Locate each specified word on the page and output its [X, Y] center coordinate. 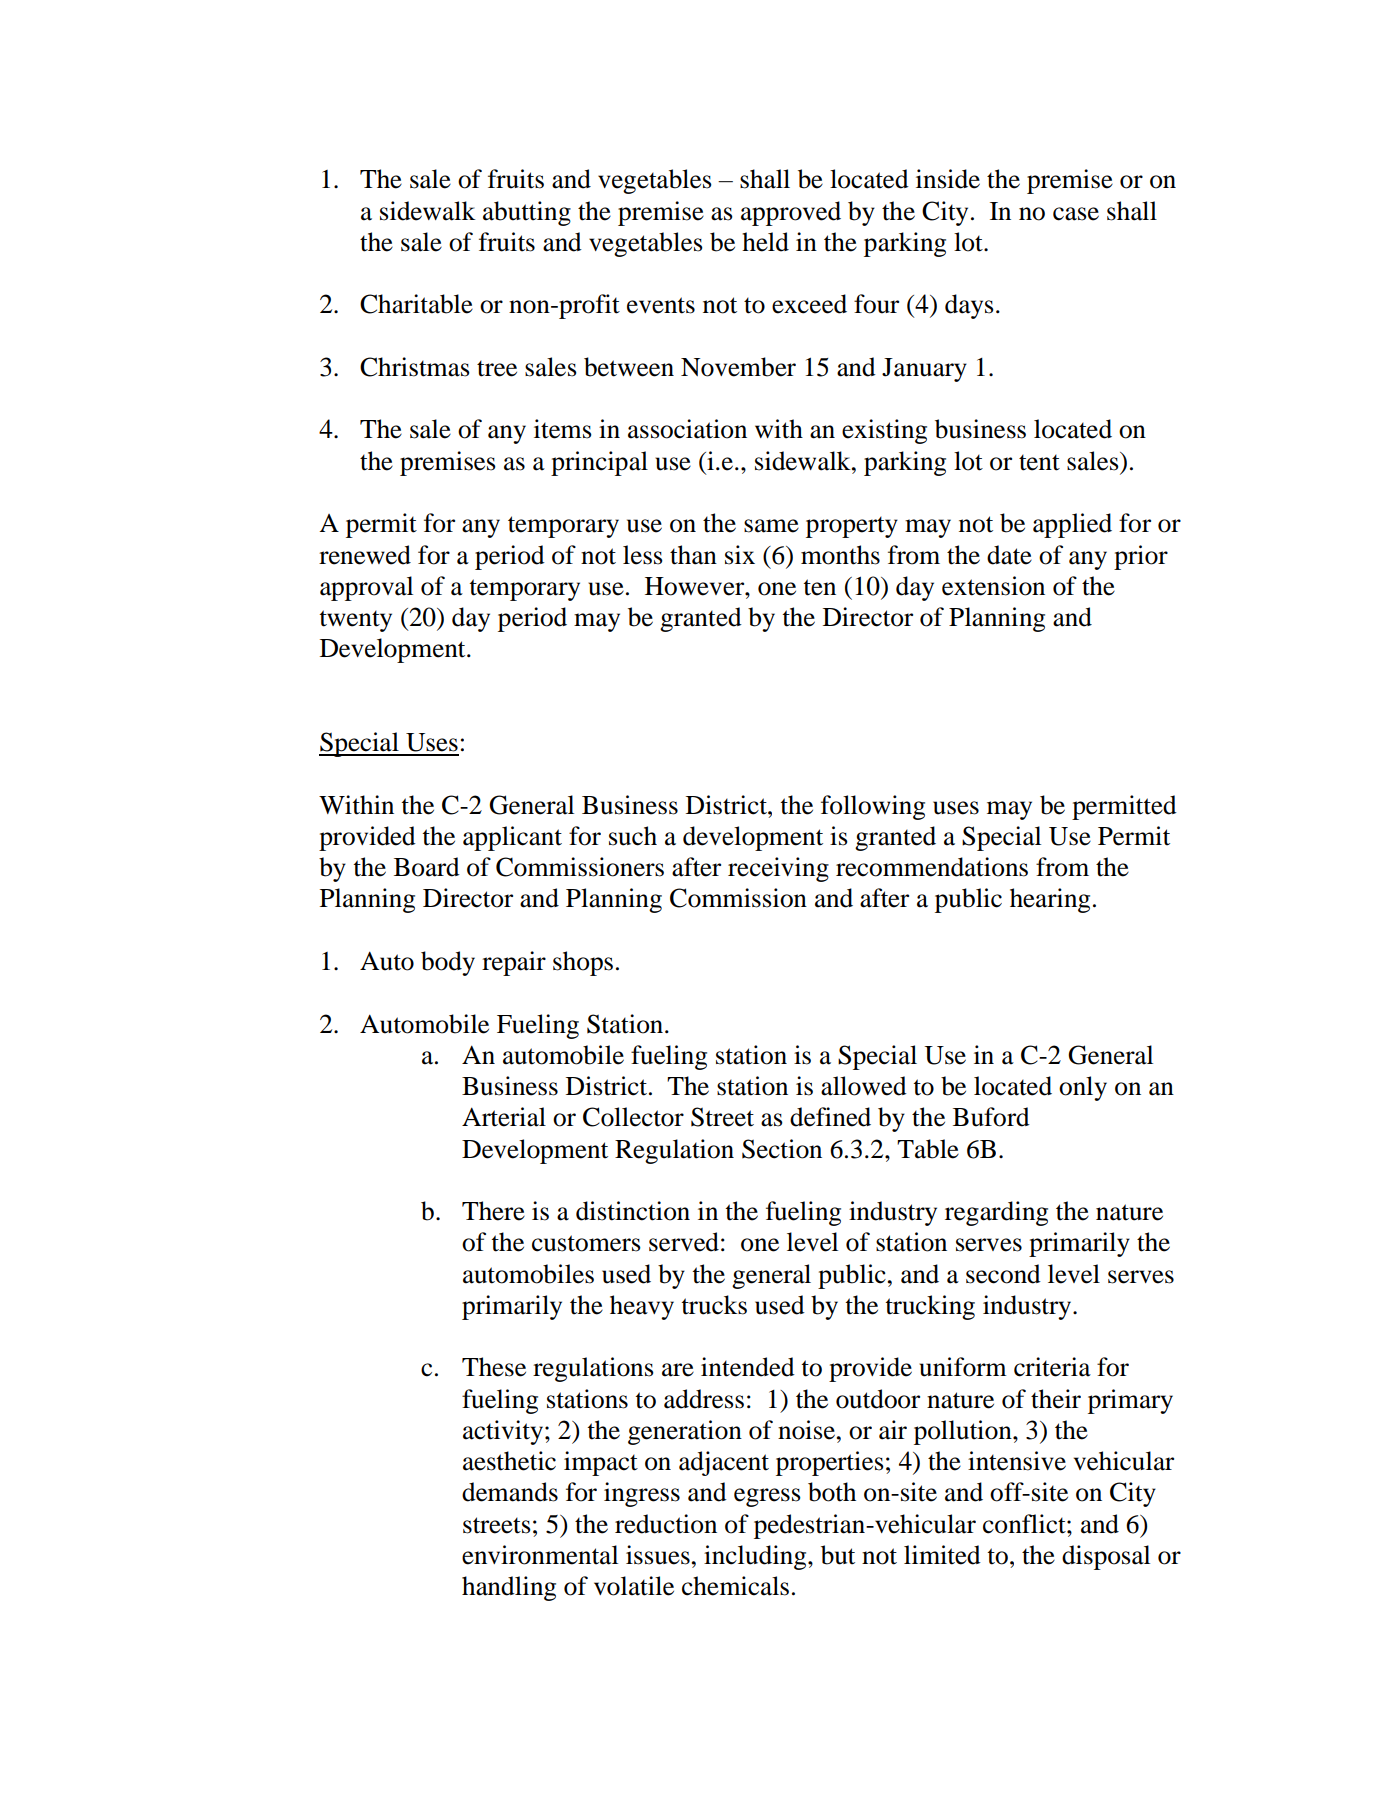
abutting [527, 213]
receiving [778, 869]
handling [509, 1588]
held [765, 242]
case [1076, 214]
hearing [1050, 900]
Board [427, 867]
